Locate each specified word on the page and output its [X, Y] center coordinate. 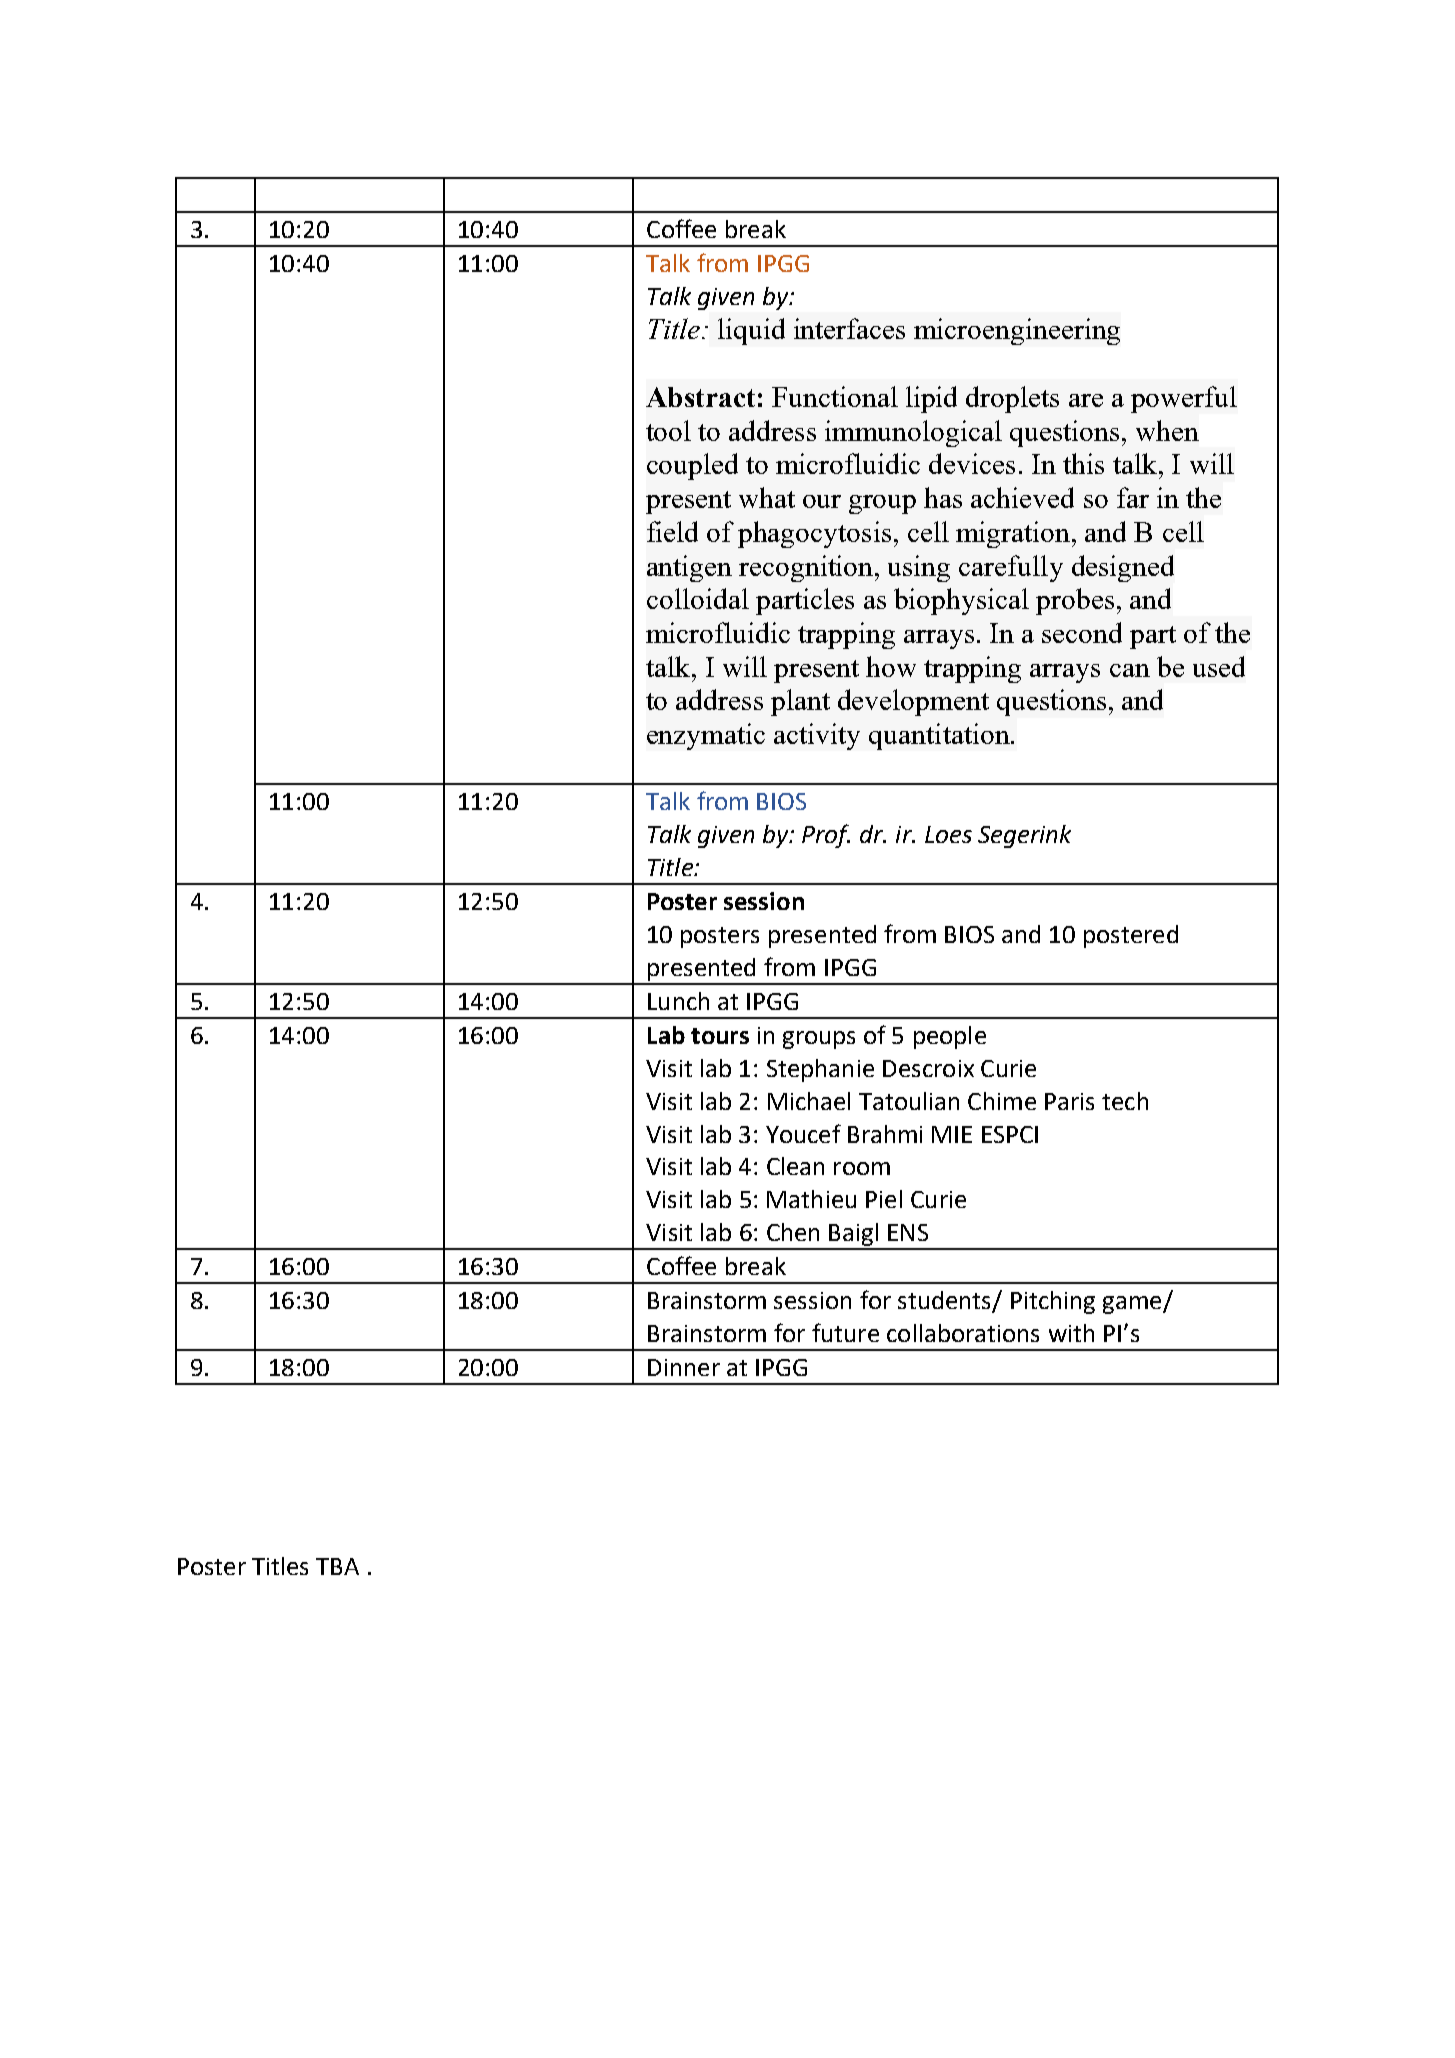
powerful [1184, 399]
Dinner [684, 1367]
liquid [751, 331]
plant [800, 702]
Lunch [678, 1001]
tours [720, 1036]
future [845, 1332]
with [1071, 1333]
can [1130, 670]
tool [668, 430]
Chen [793, 1232]
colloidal [698, 598]
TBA [337, 1566]
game [1133, 1305]
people [950, 1037]
